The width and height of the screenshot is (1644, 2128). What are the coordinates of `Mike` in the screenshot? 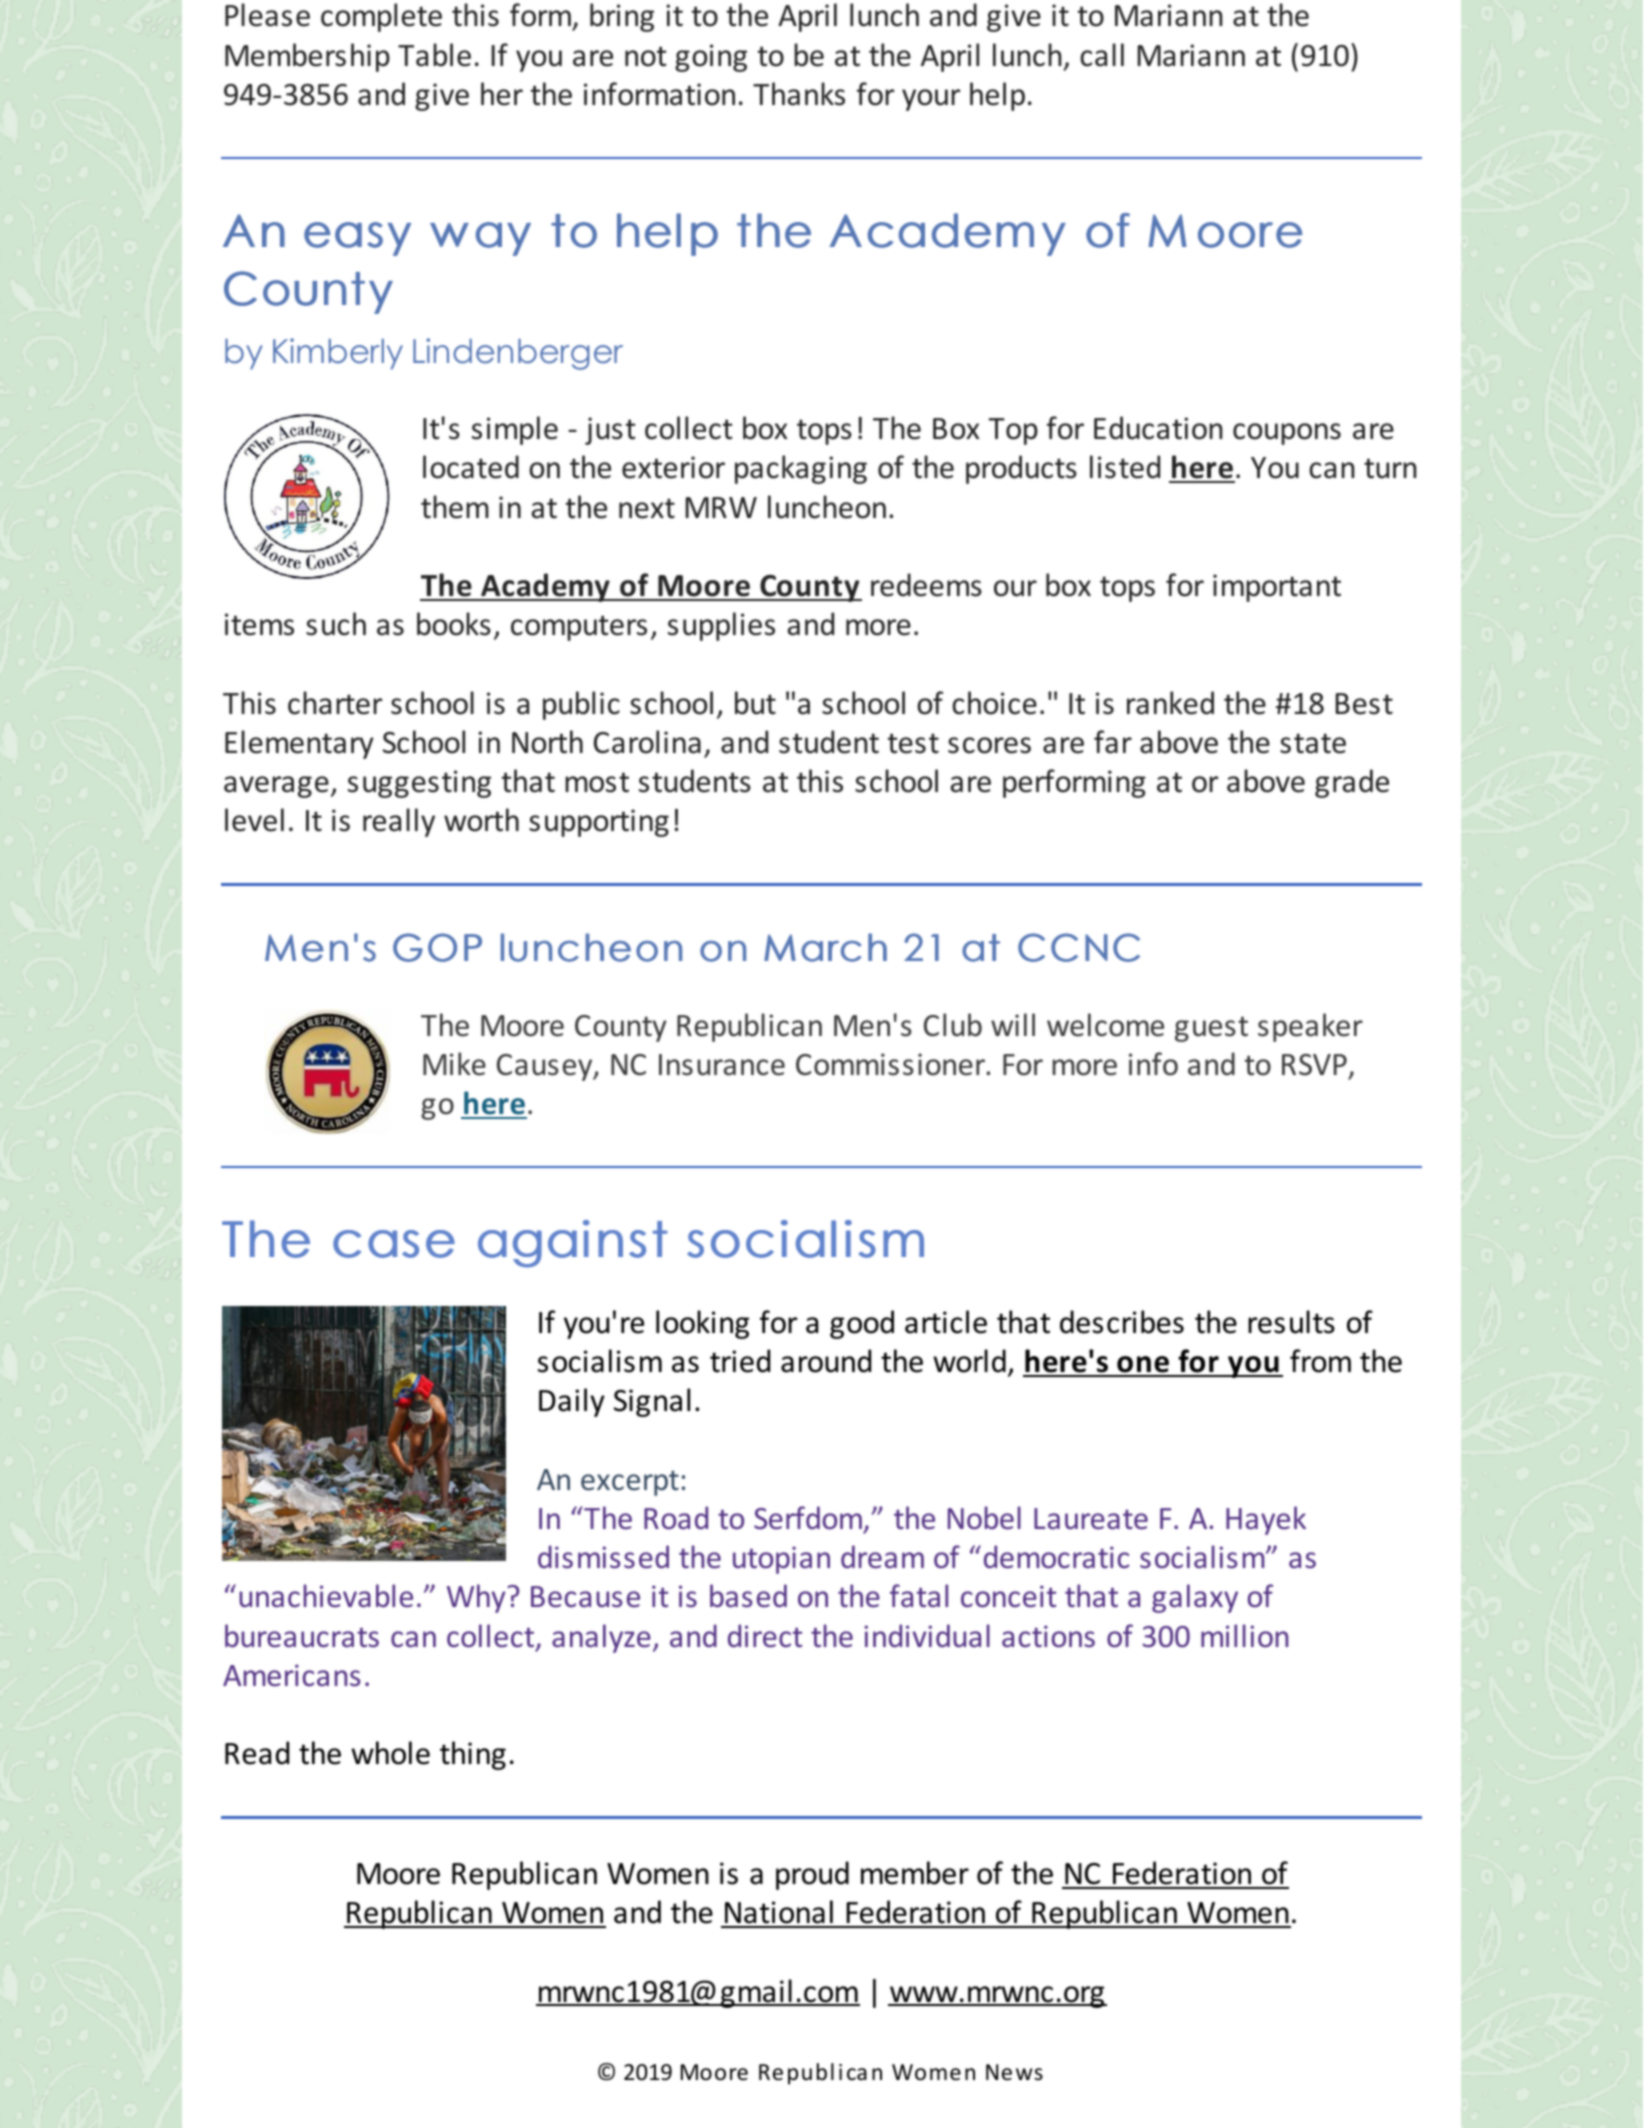 It's located at (454, 1064).
